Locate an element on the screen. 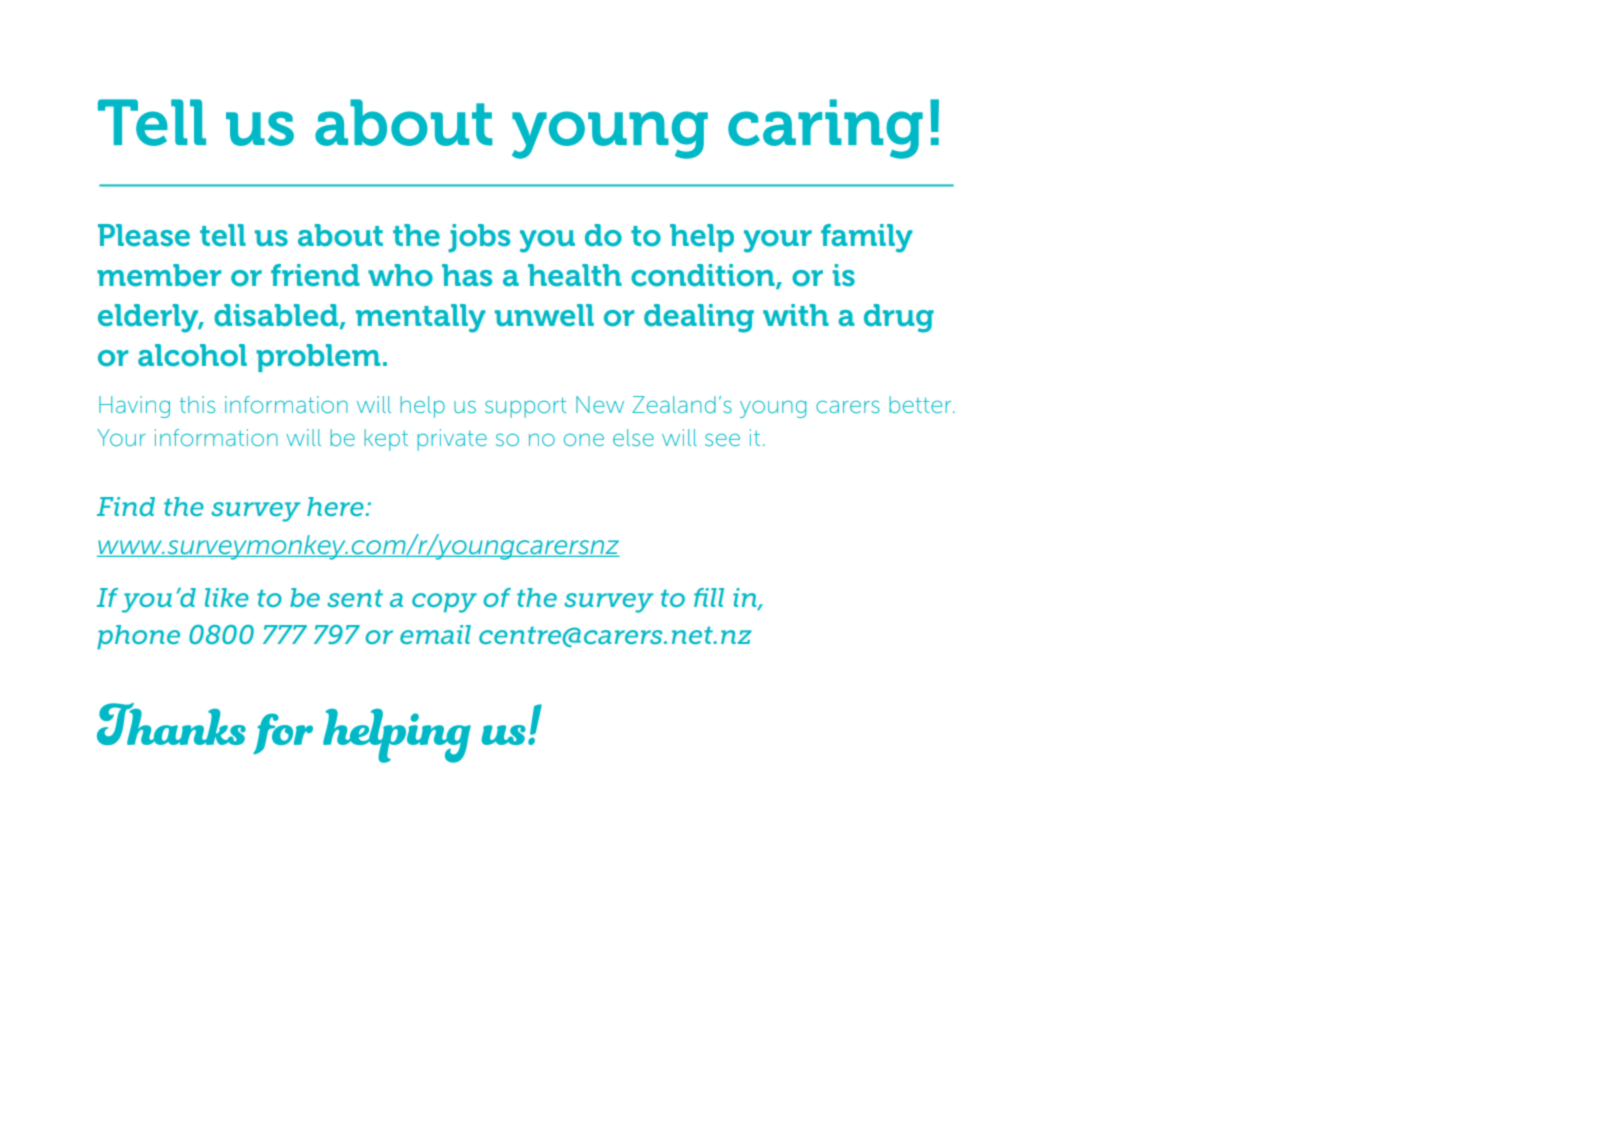 This screenshot has width=1601, height=1128. jobs is located at coordinates (479, 238).
